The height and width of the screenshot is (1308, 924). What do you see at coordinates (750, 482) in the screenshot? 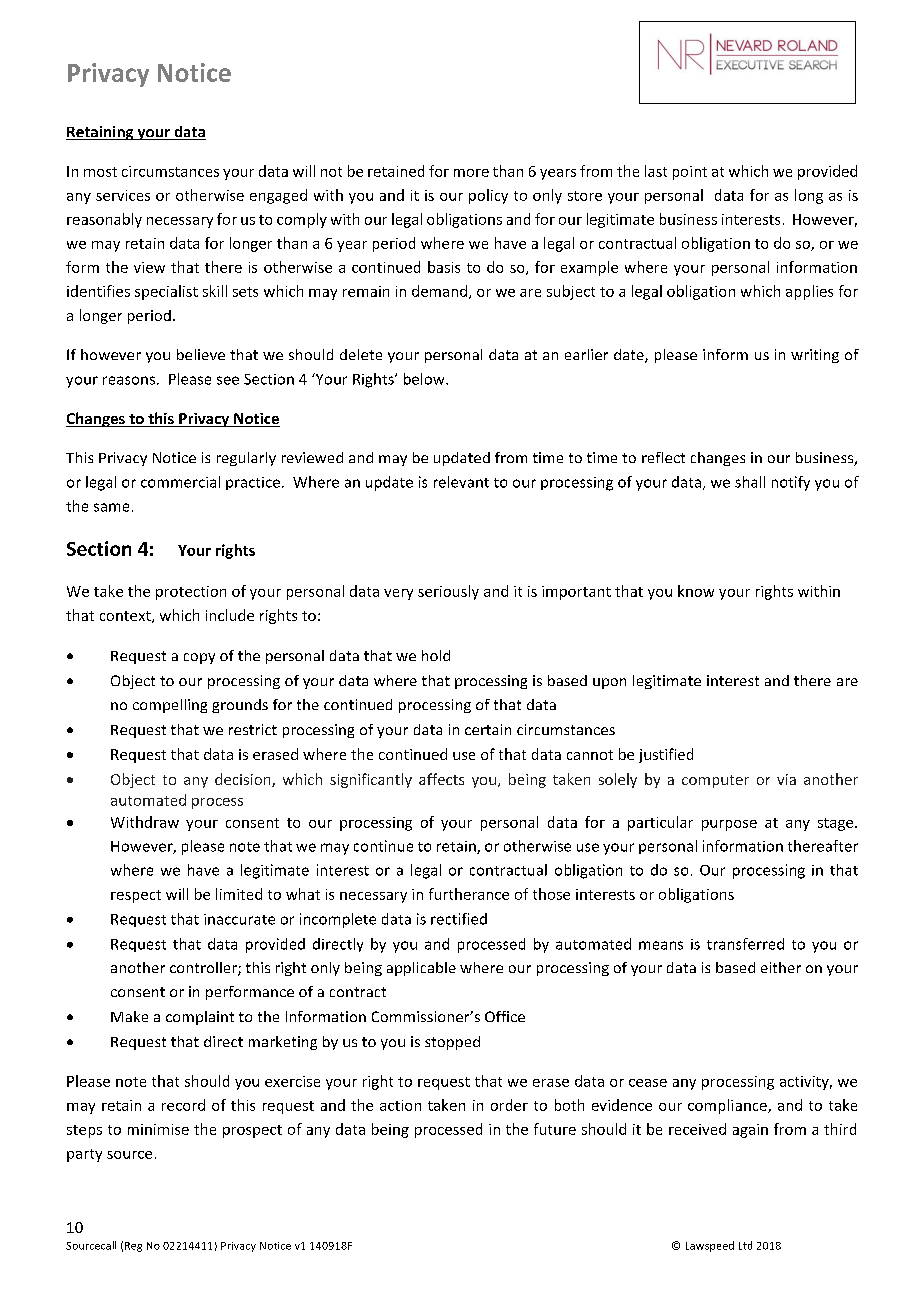
I see `shall` at bounding box center [750, 482].
